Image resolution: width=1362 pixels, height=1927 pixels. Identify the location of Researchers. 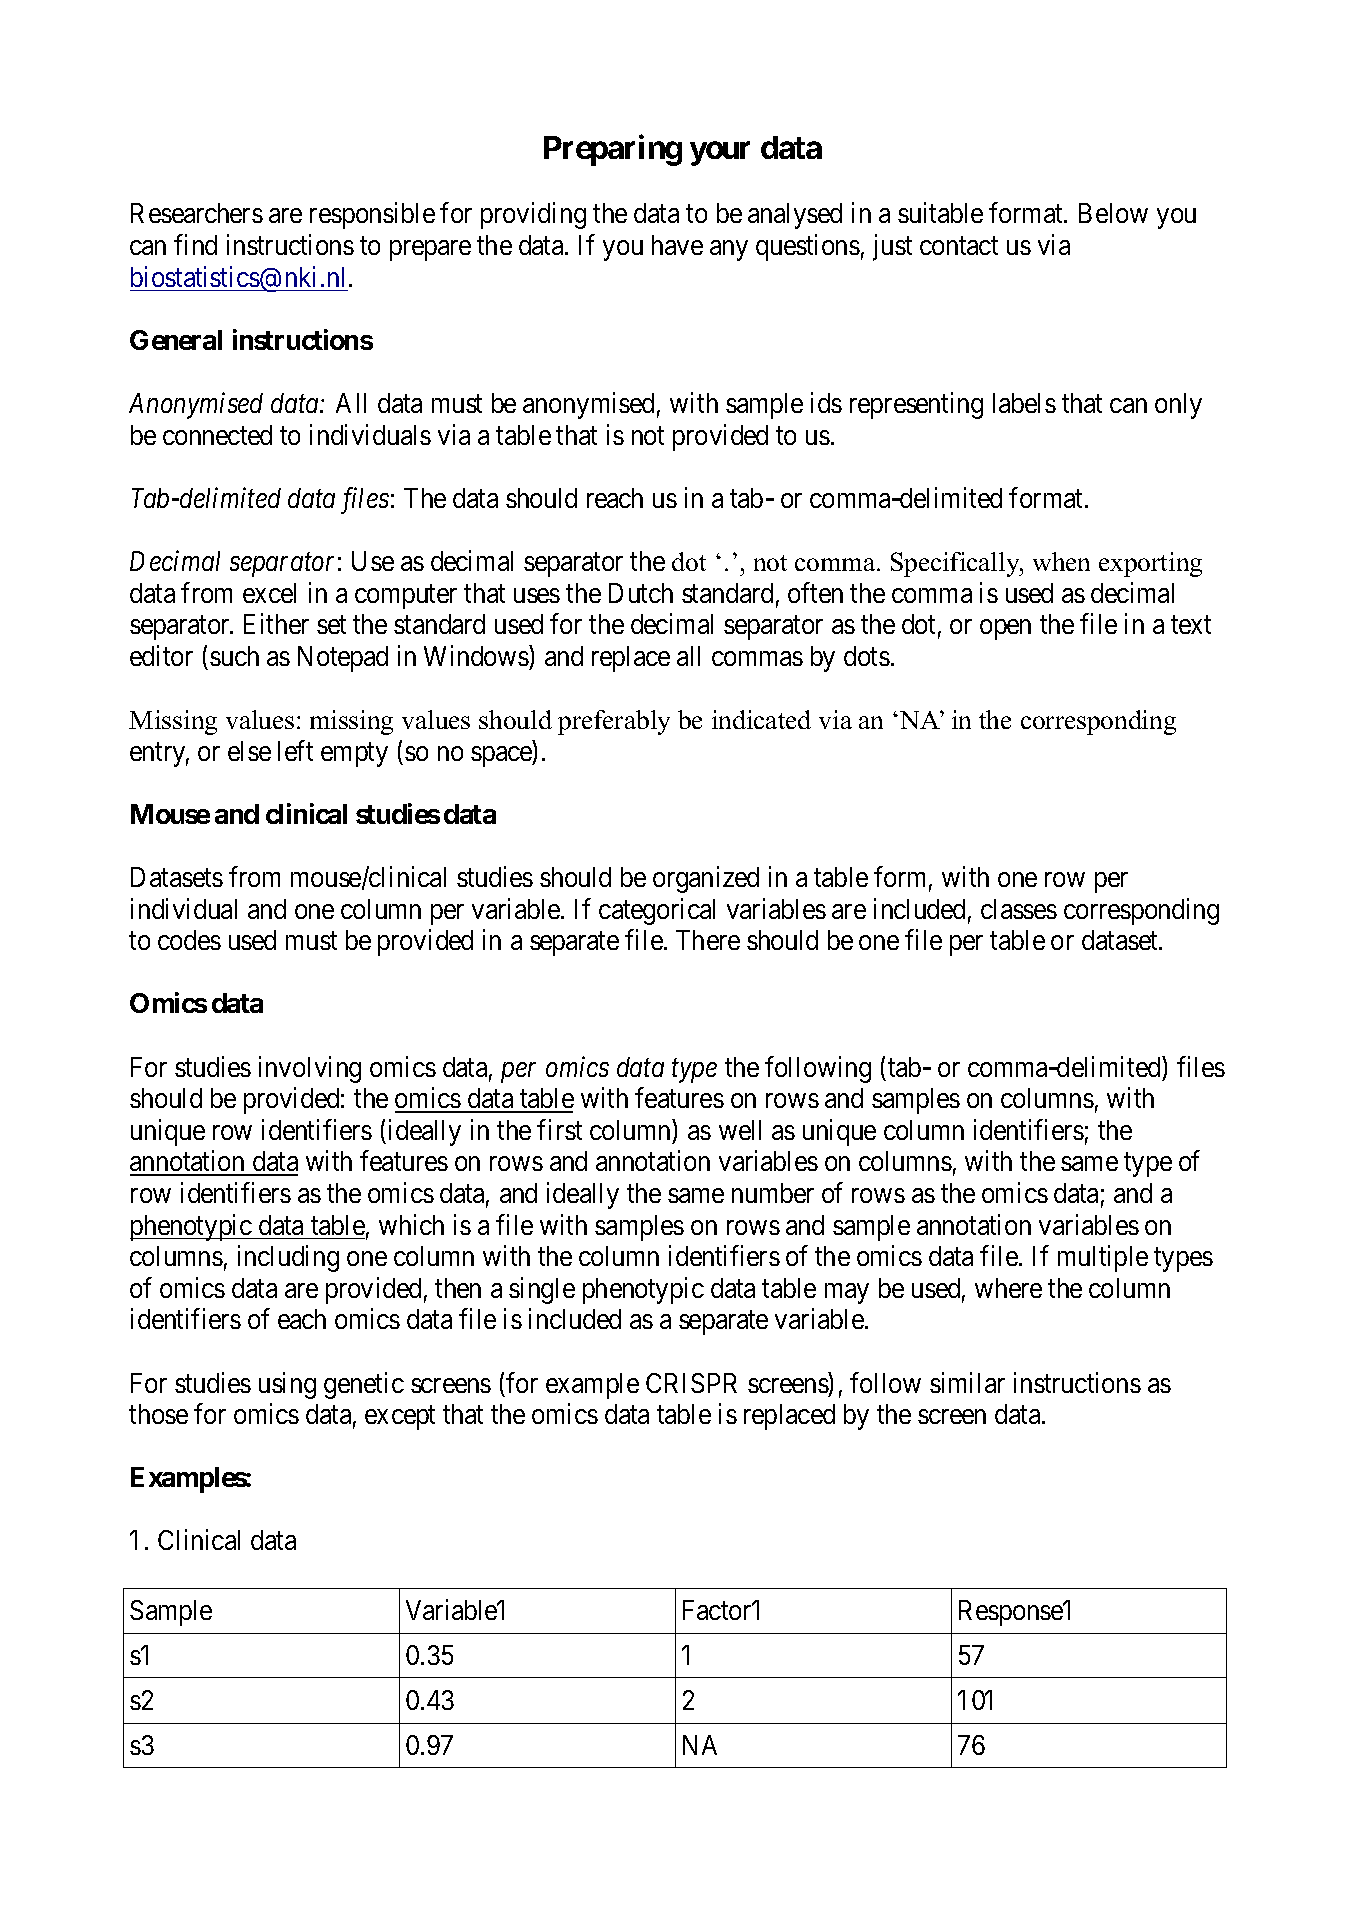
(197, 213).
